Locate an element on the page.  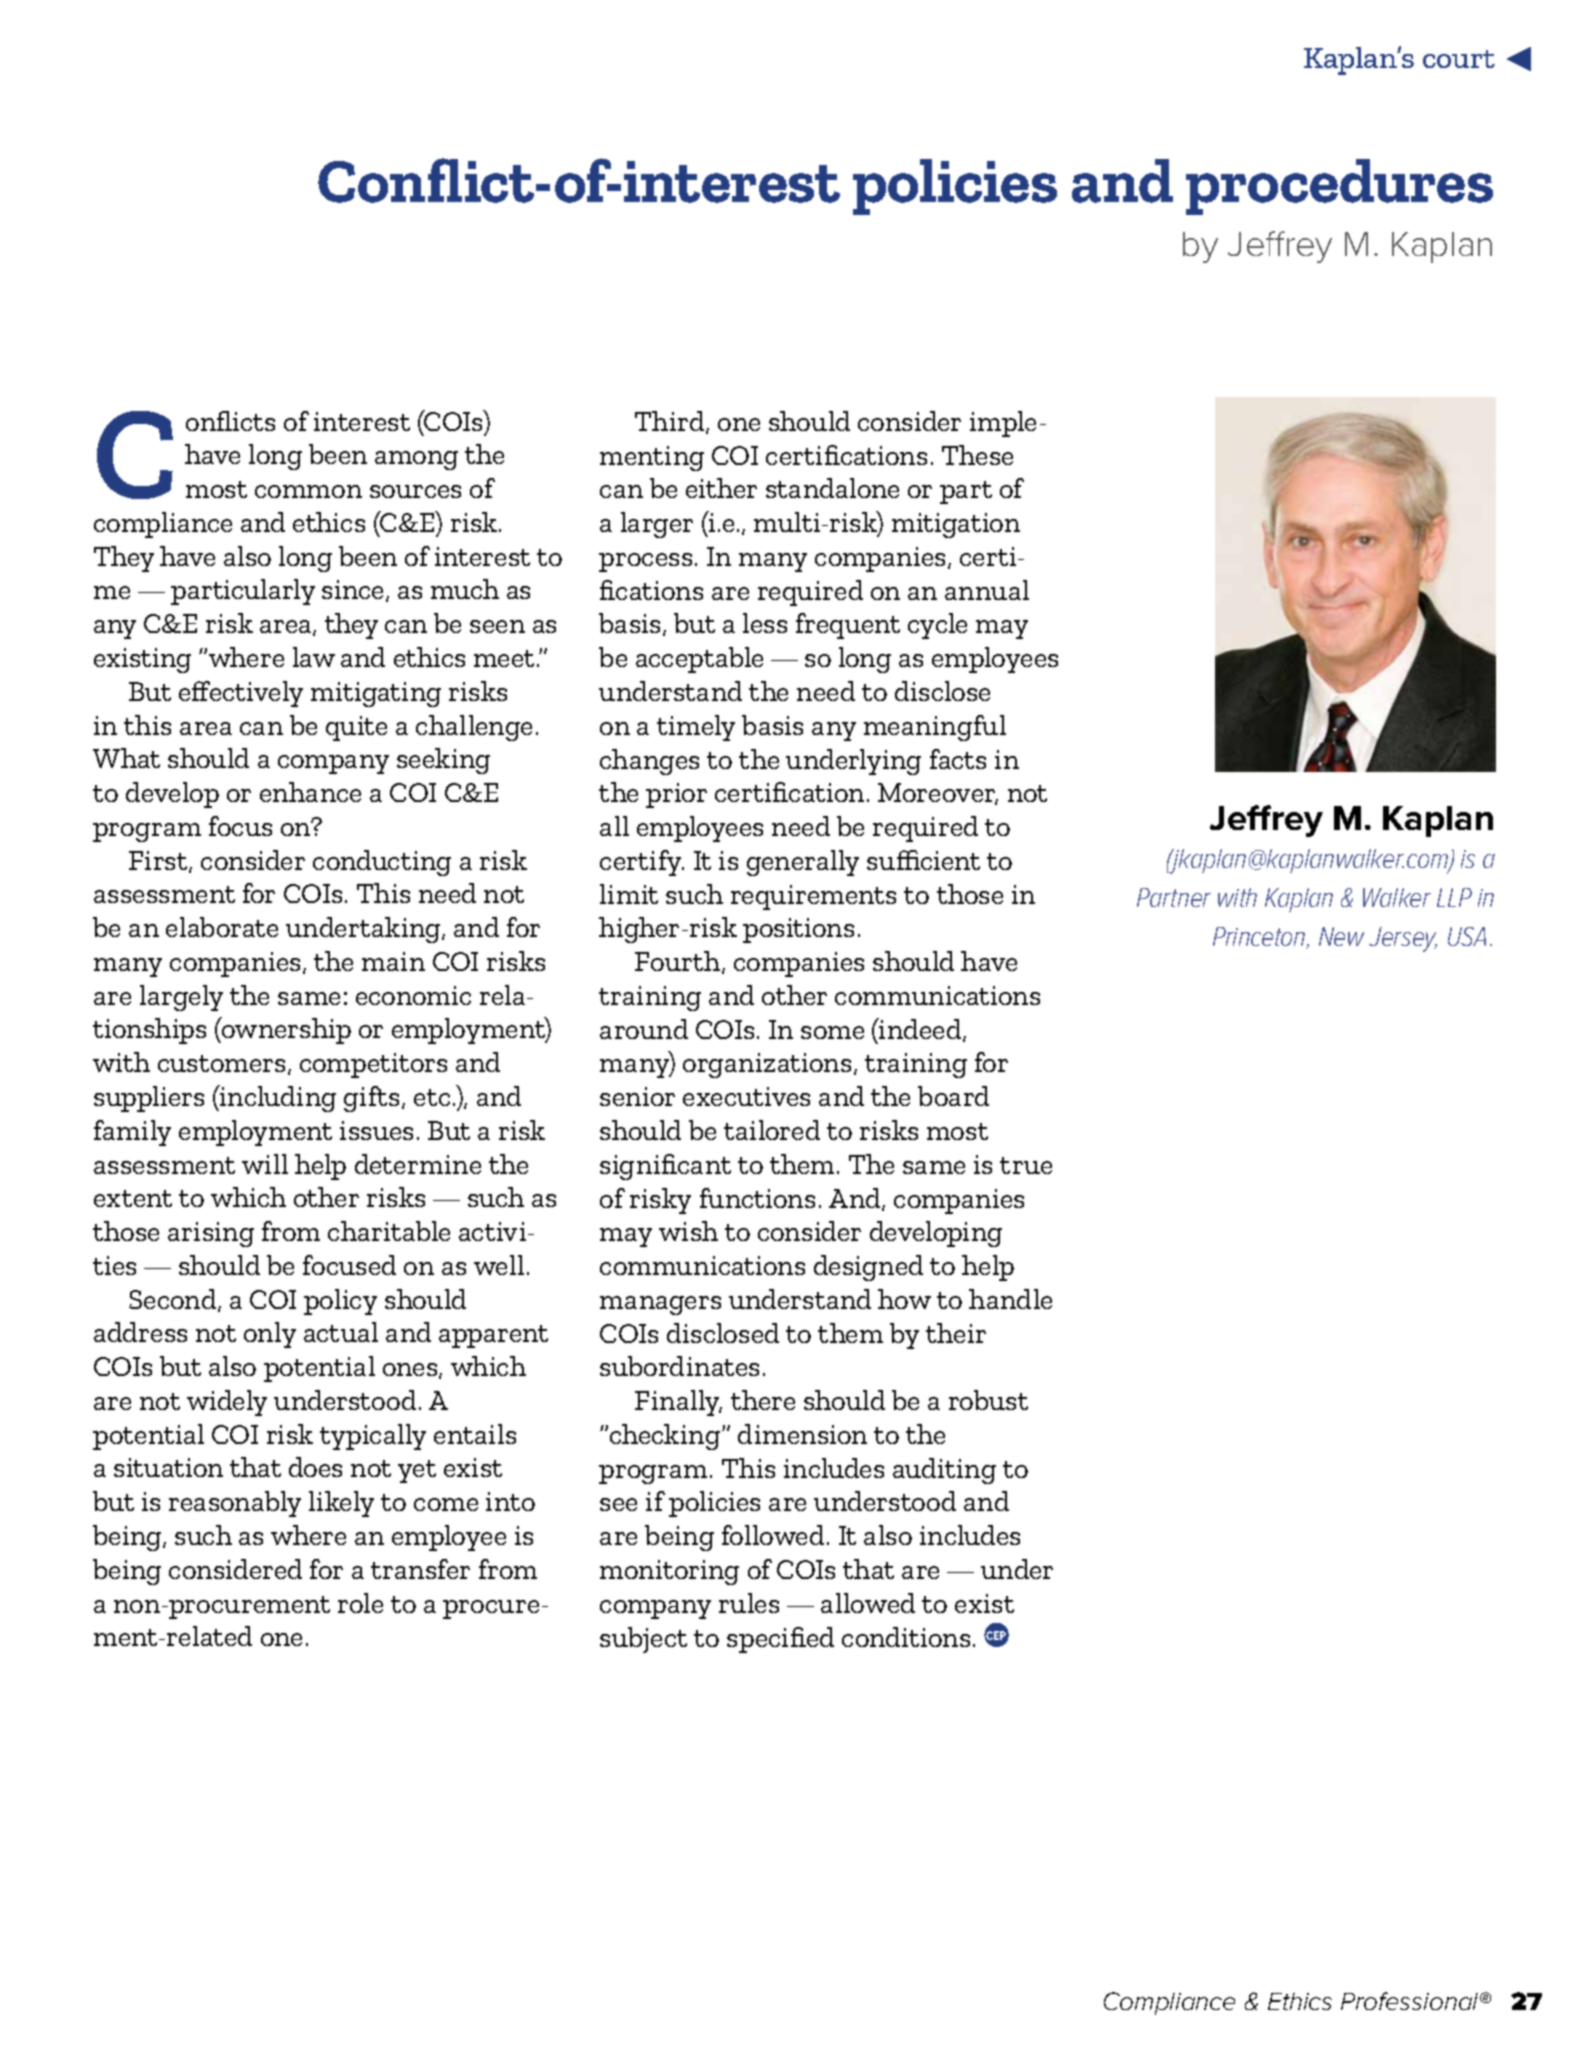
less is located at coordinates (765, 623).
